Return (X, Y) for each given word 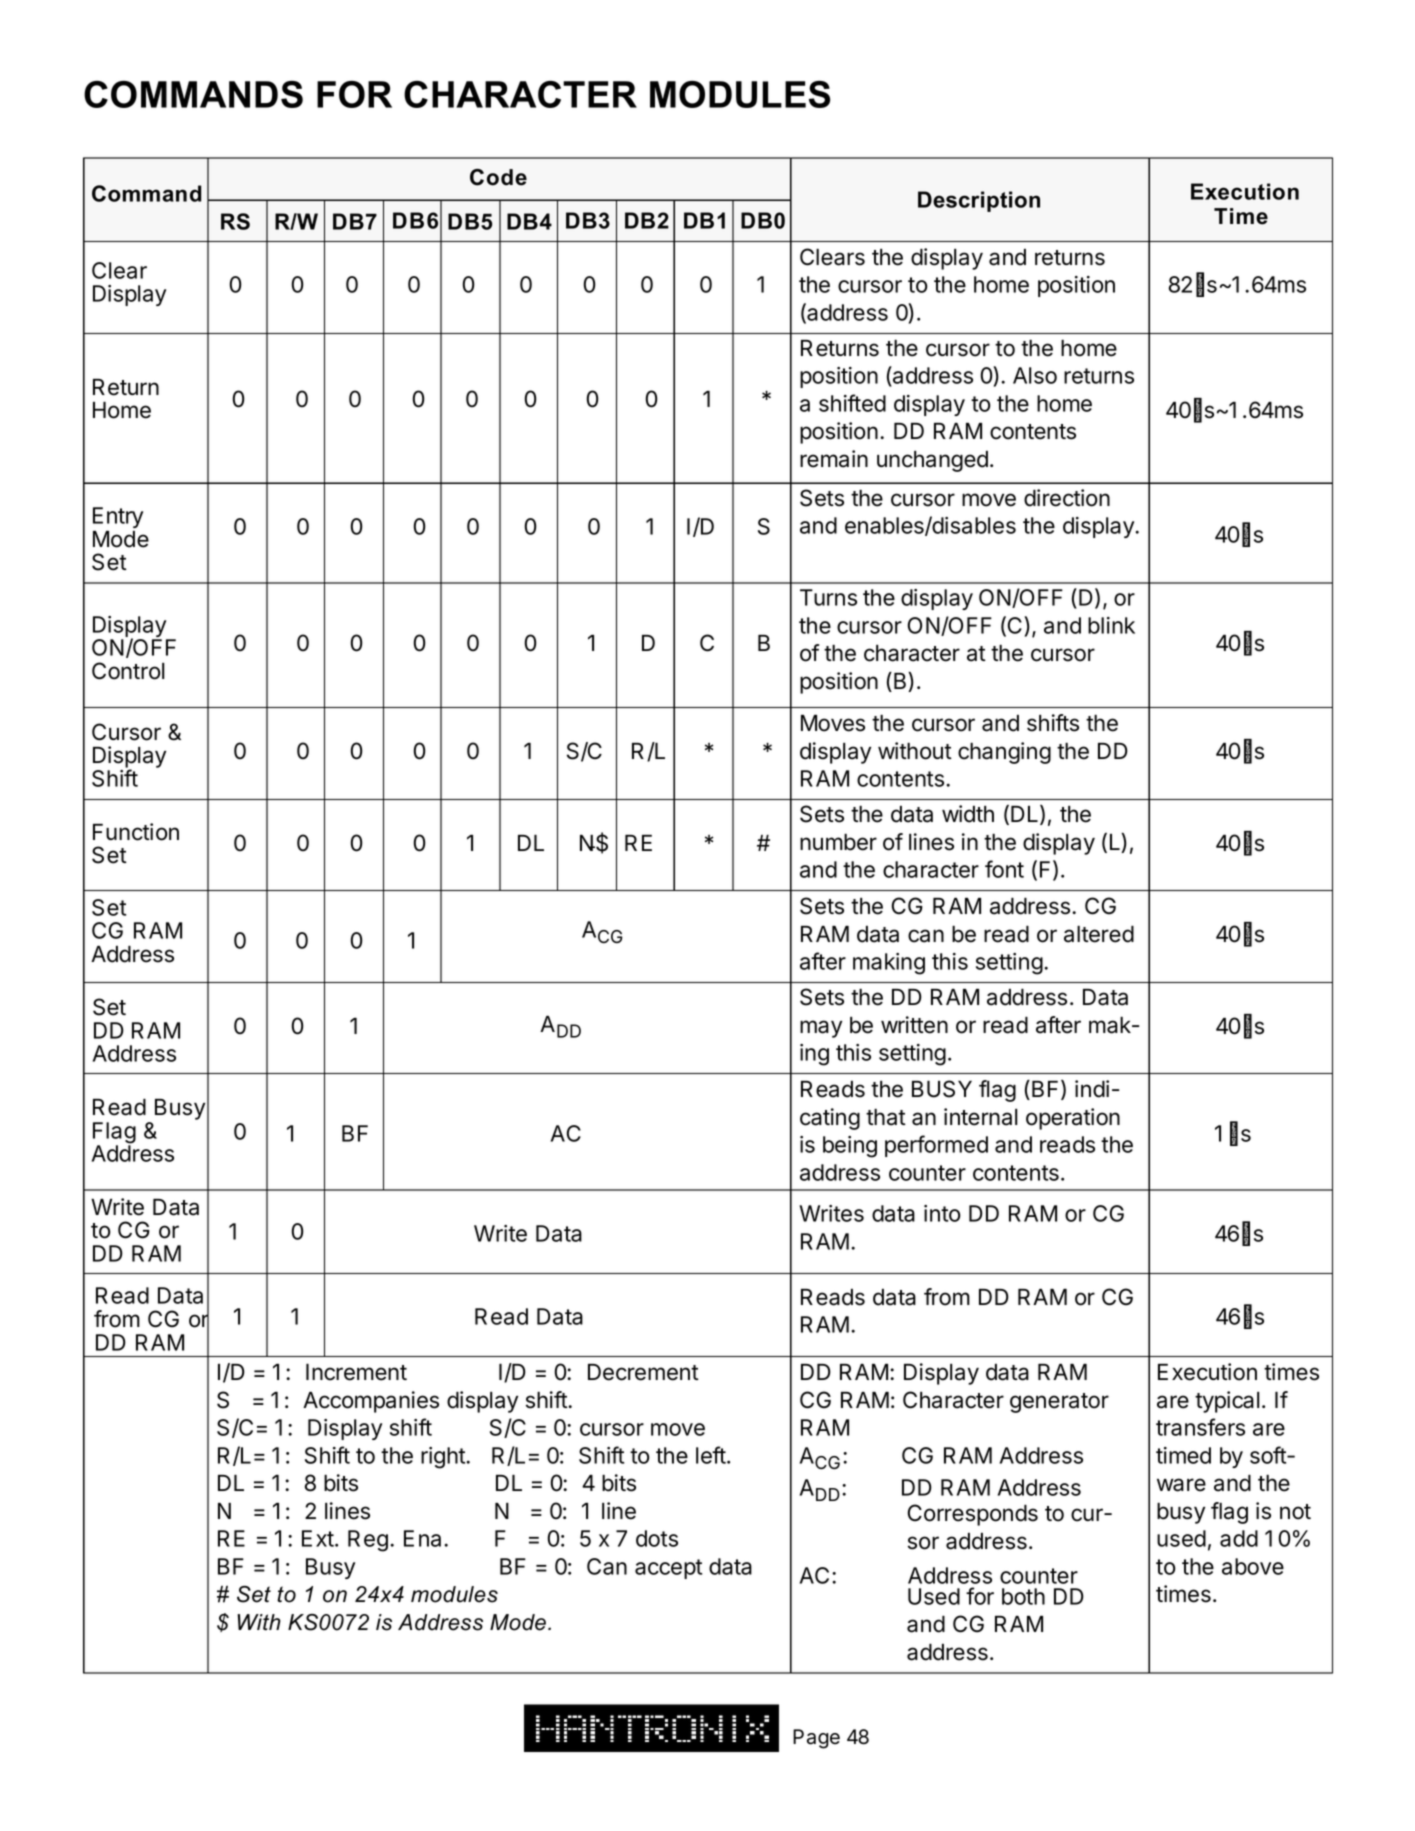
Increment (356, 1372)
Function (136, 832)
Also (1035, 375)
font (1004, 869)
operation (1073, 1119)
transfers (1200, 1427)
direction (1067, 498)
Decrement (643, 1372)
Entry (118, 517)
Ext (318, 1538)
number (838, 842)
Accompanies (371, 1402)
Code (498, 177)
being (850, 1147)
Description (979, 201)
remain (834, 459)
